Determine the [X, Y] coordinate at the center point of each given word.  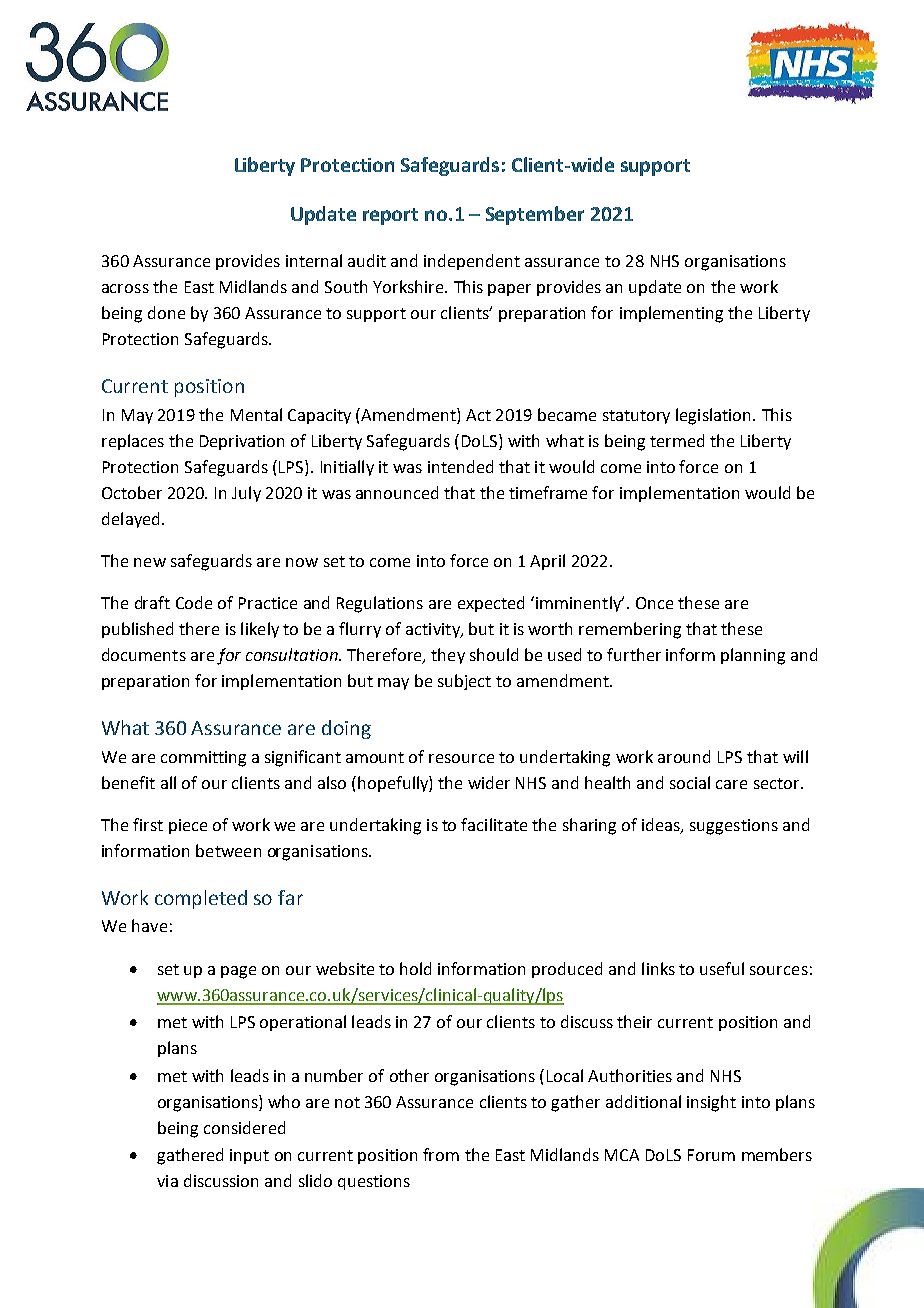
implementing [671, 314]
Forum [711, 1155]
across [125, 288]
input [249, 1156]
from [441, 1154]
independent [472, 262]
